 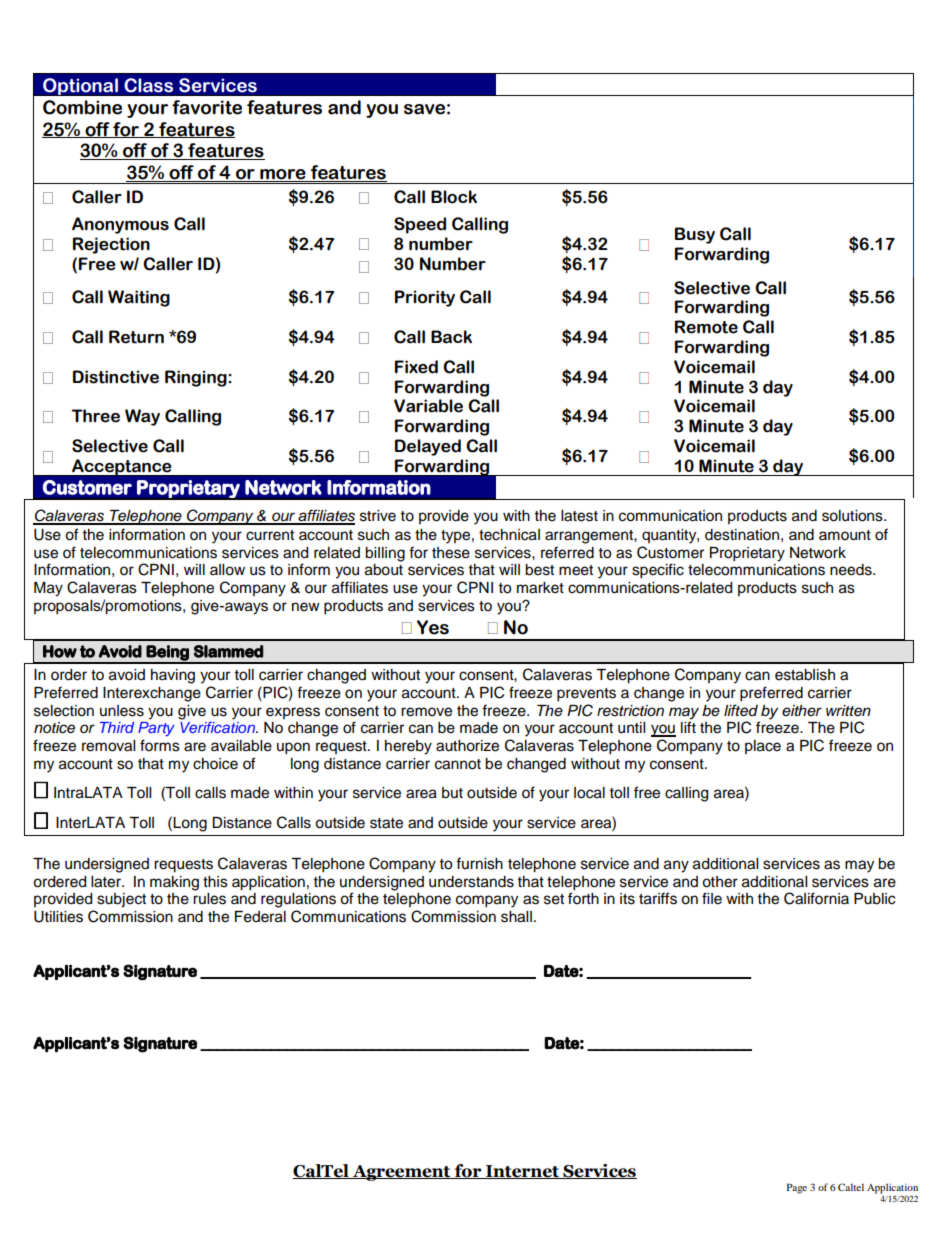 I want to click on Internet, so click(x=522, y=1172).
